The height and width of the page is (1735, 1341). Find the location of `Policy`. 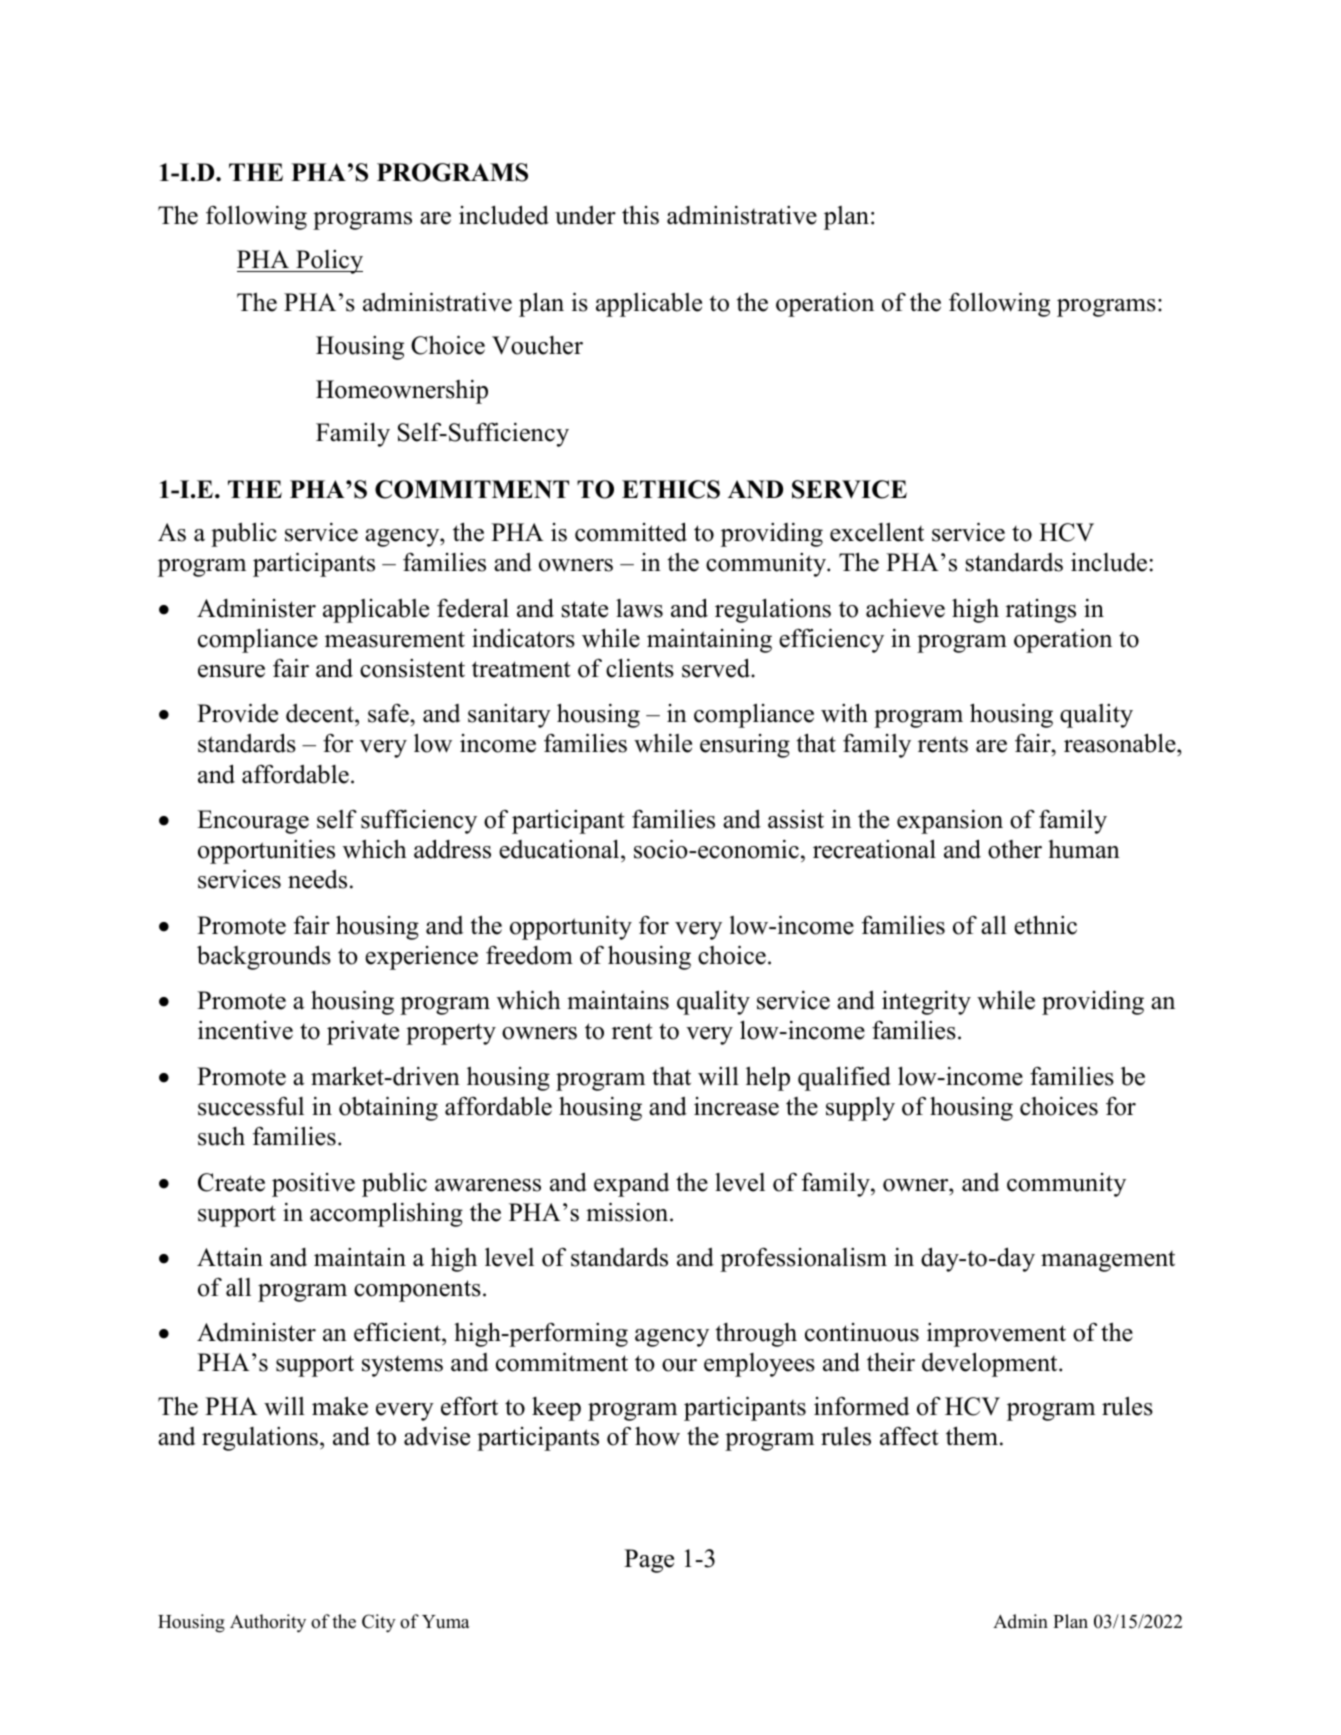

Policy is located at coordinates (328, 262).
